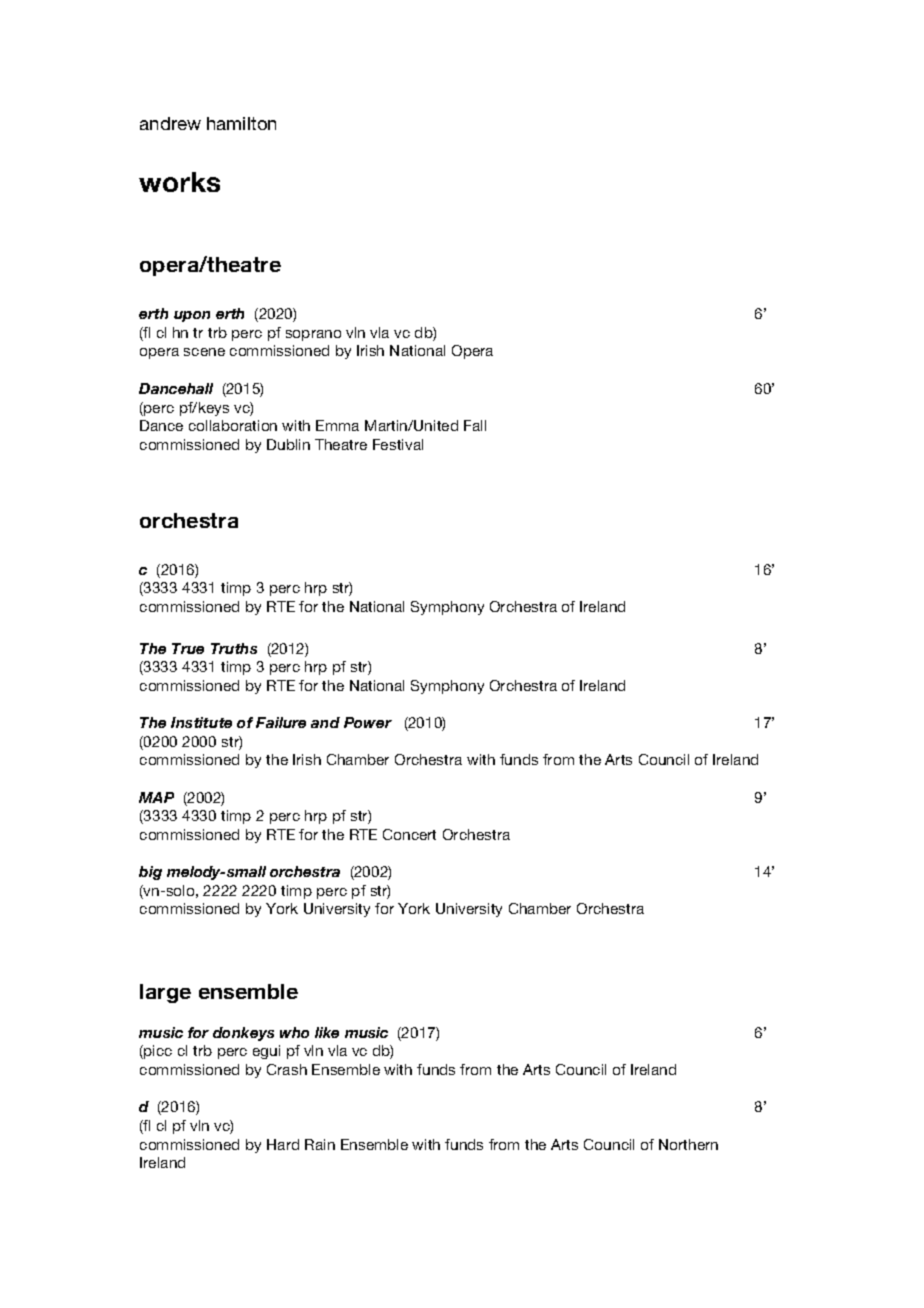 The image size is (924, 1308). Describe the element at coordinates (234, 648) in the image. I see `Truths` at that location.
